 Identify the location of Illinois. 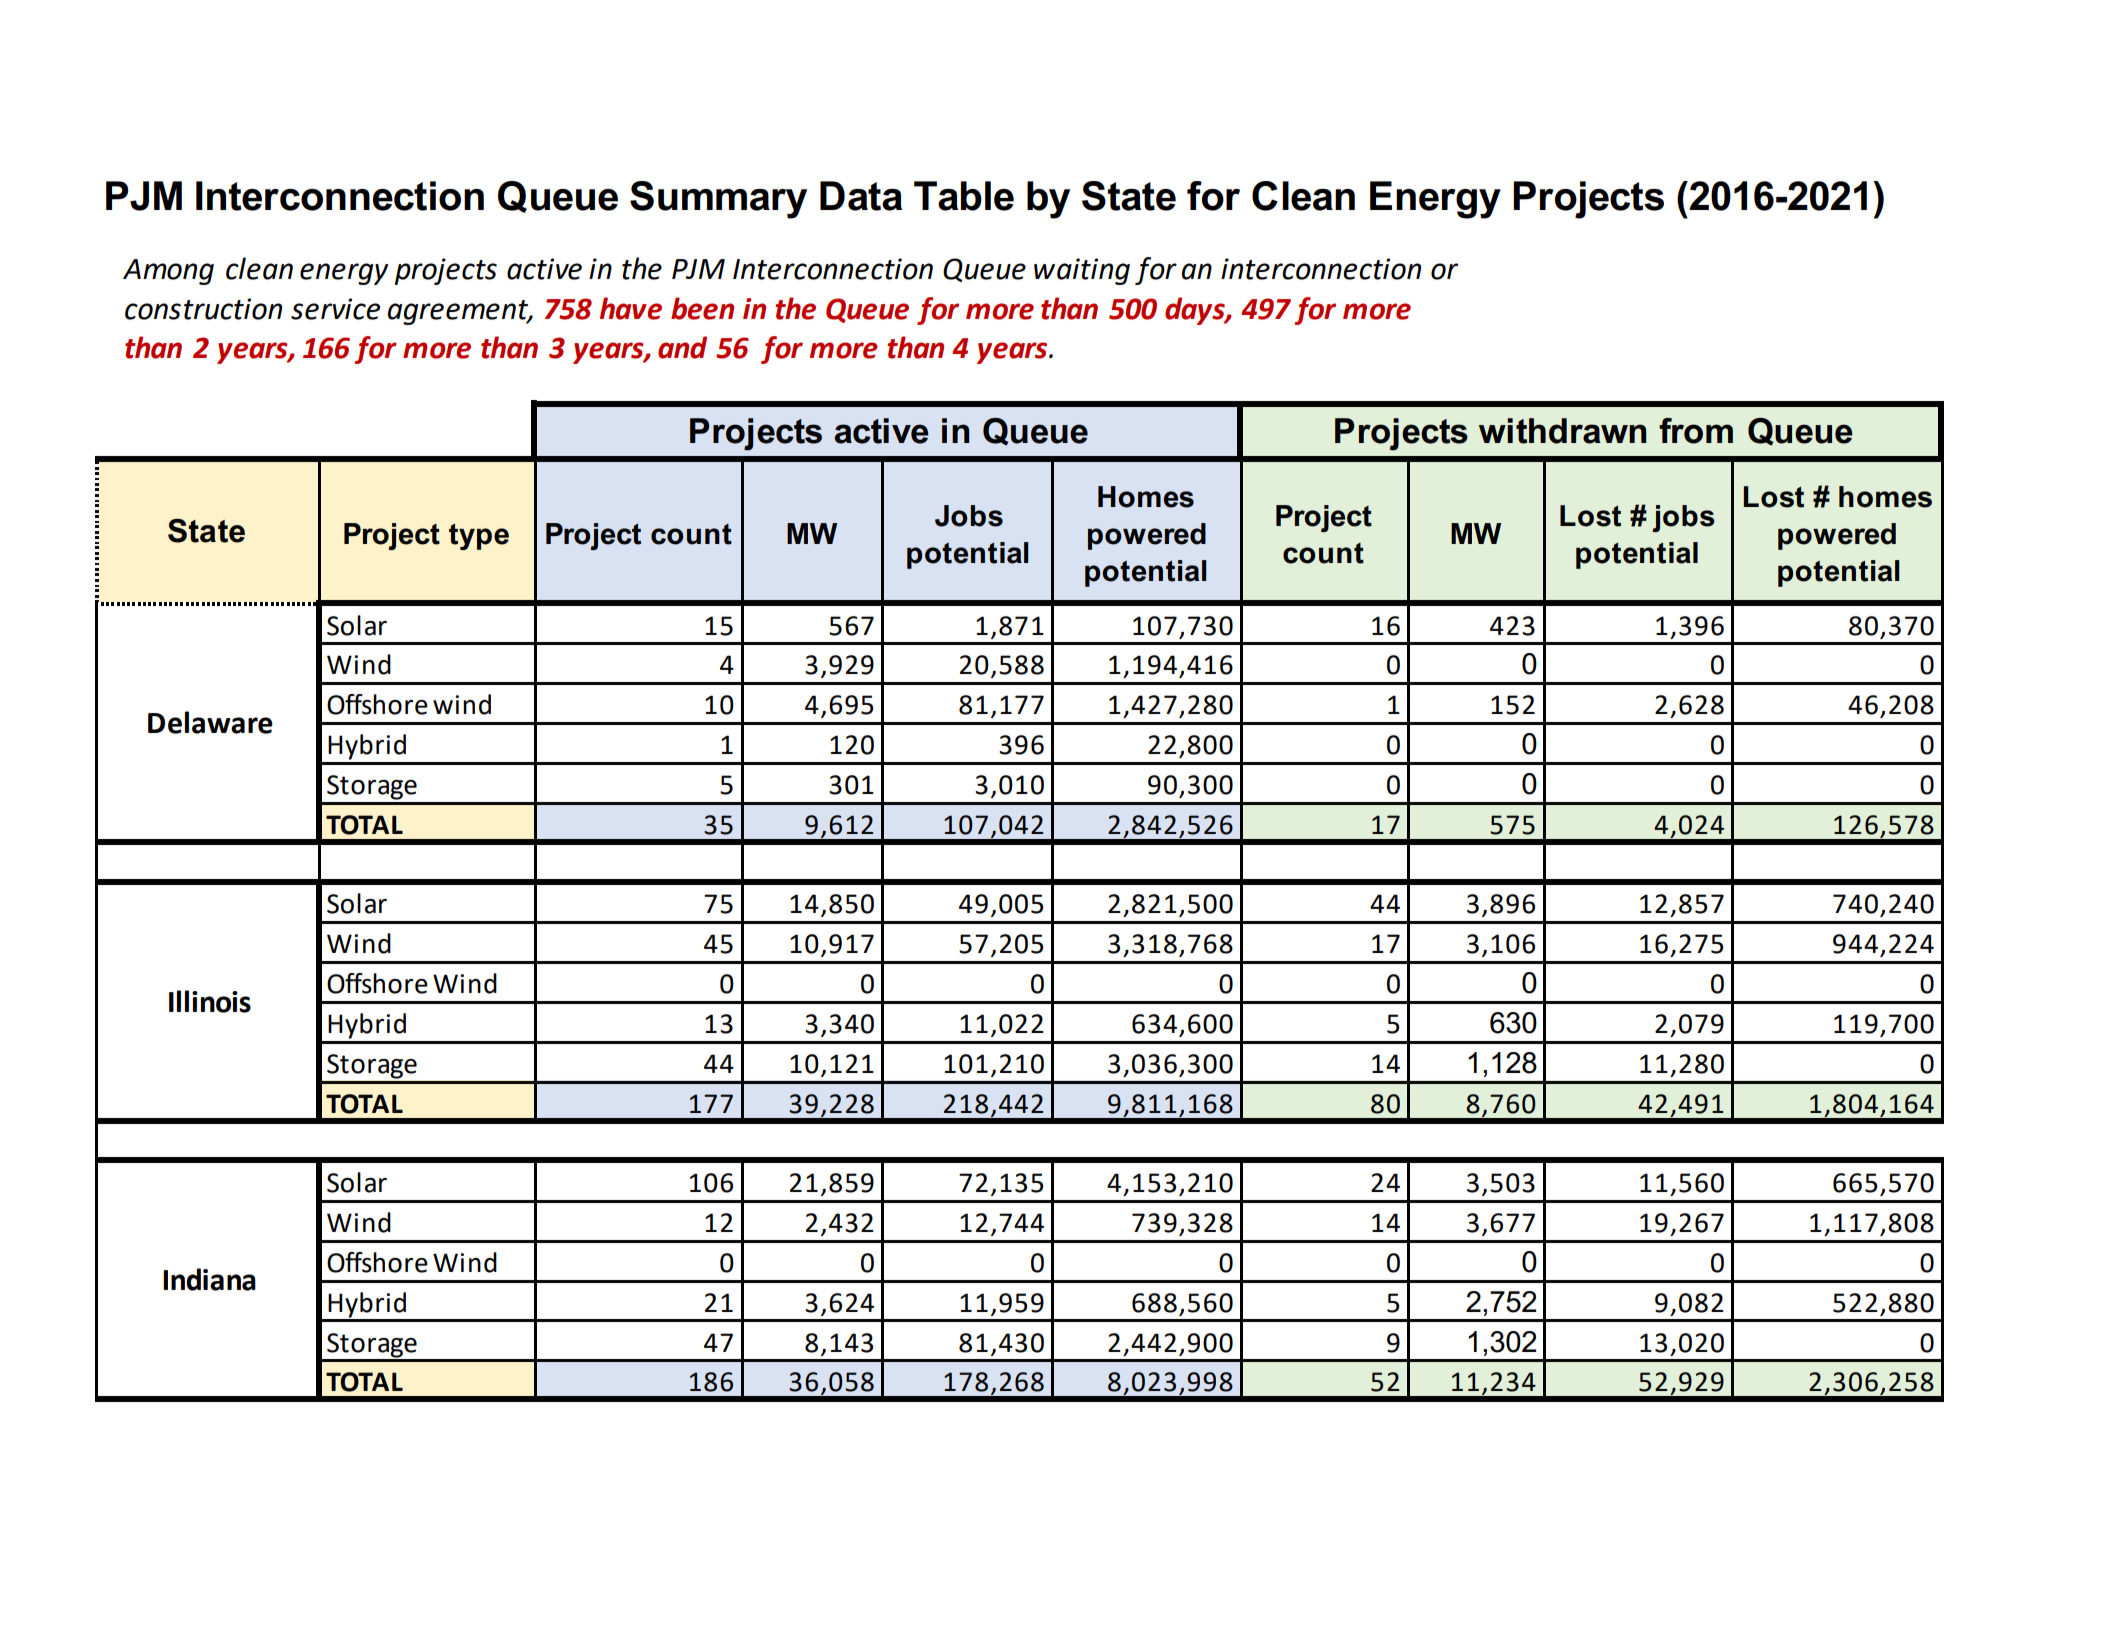
(210, 1001).
